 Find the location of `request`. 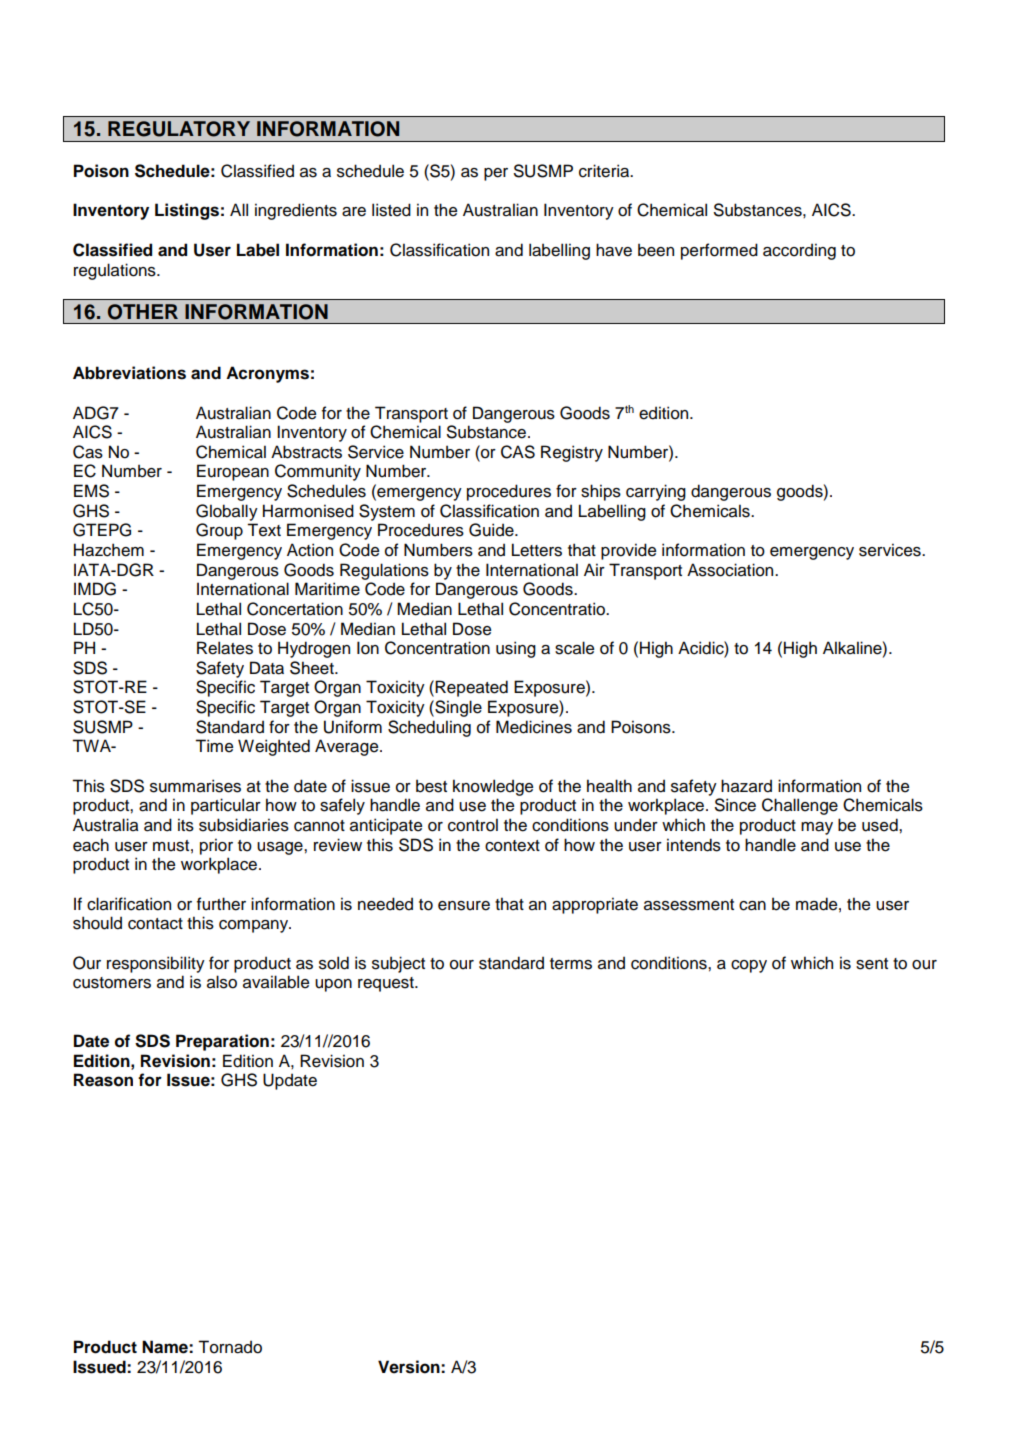

request is located at coordinates (387, 984).
